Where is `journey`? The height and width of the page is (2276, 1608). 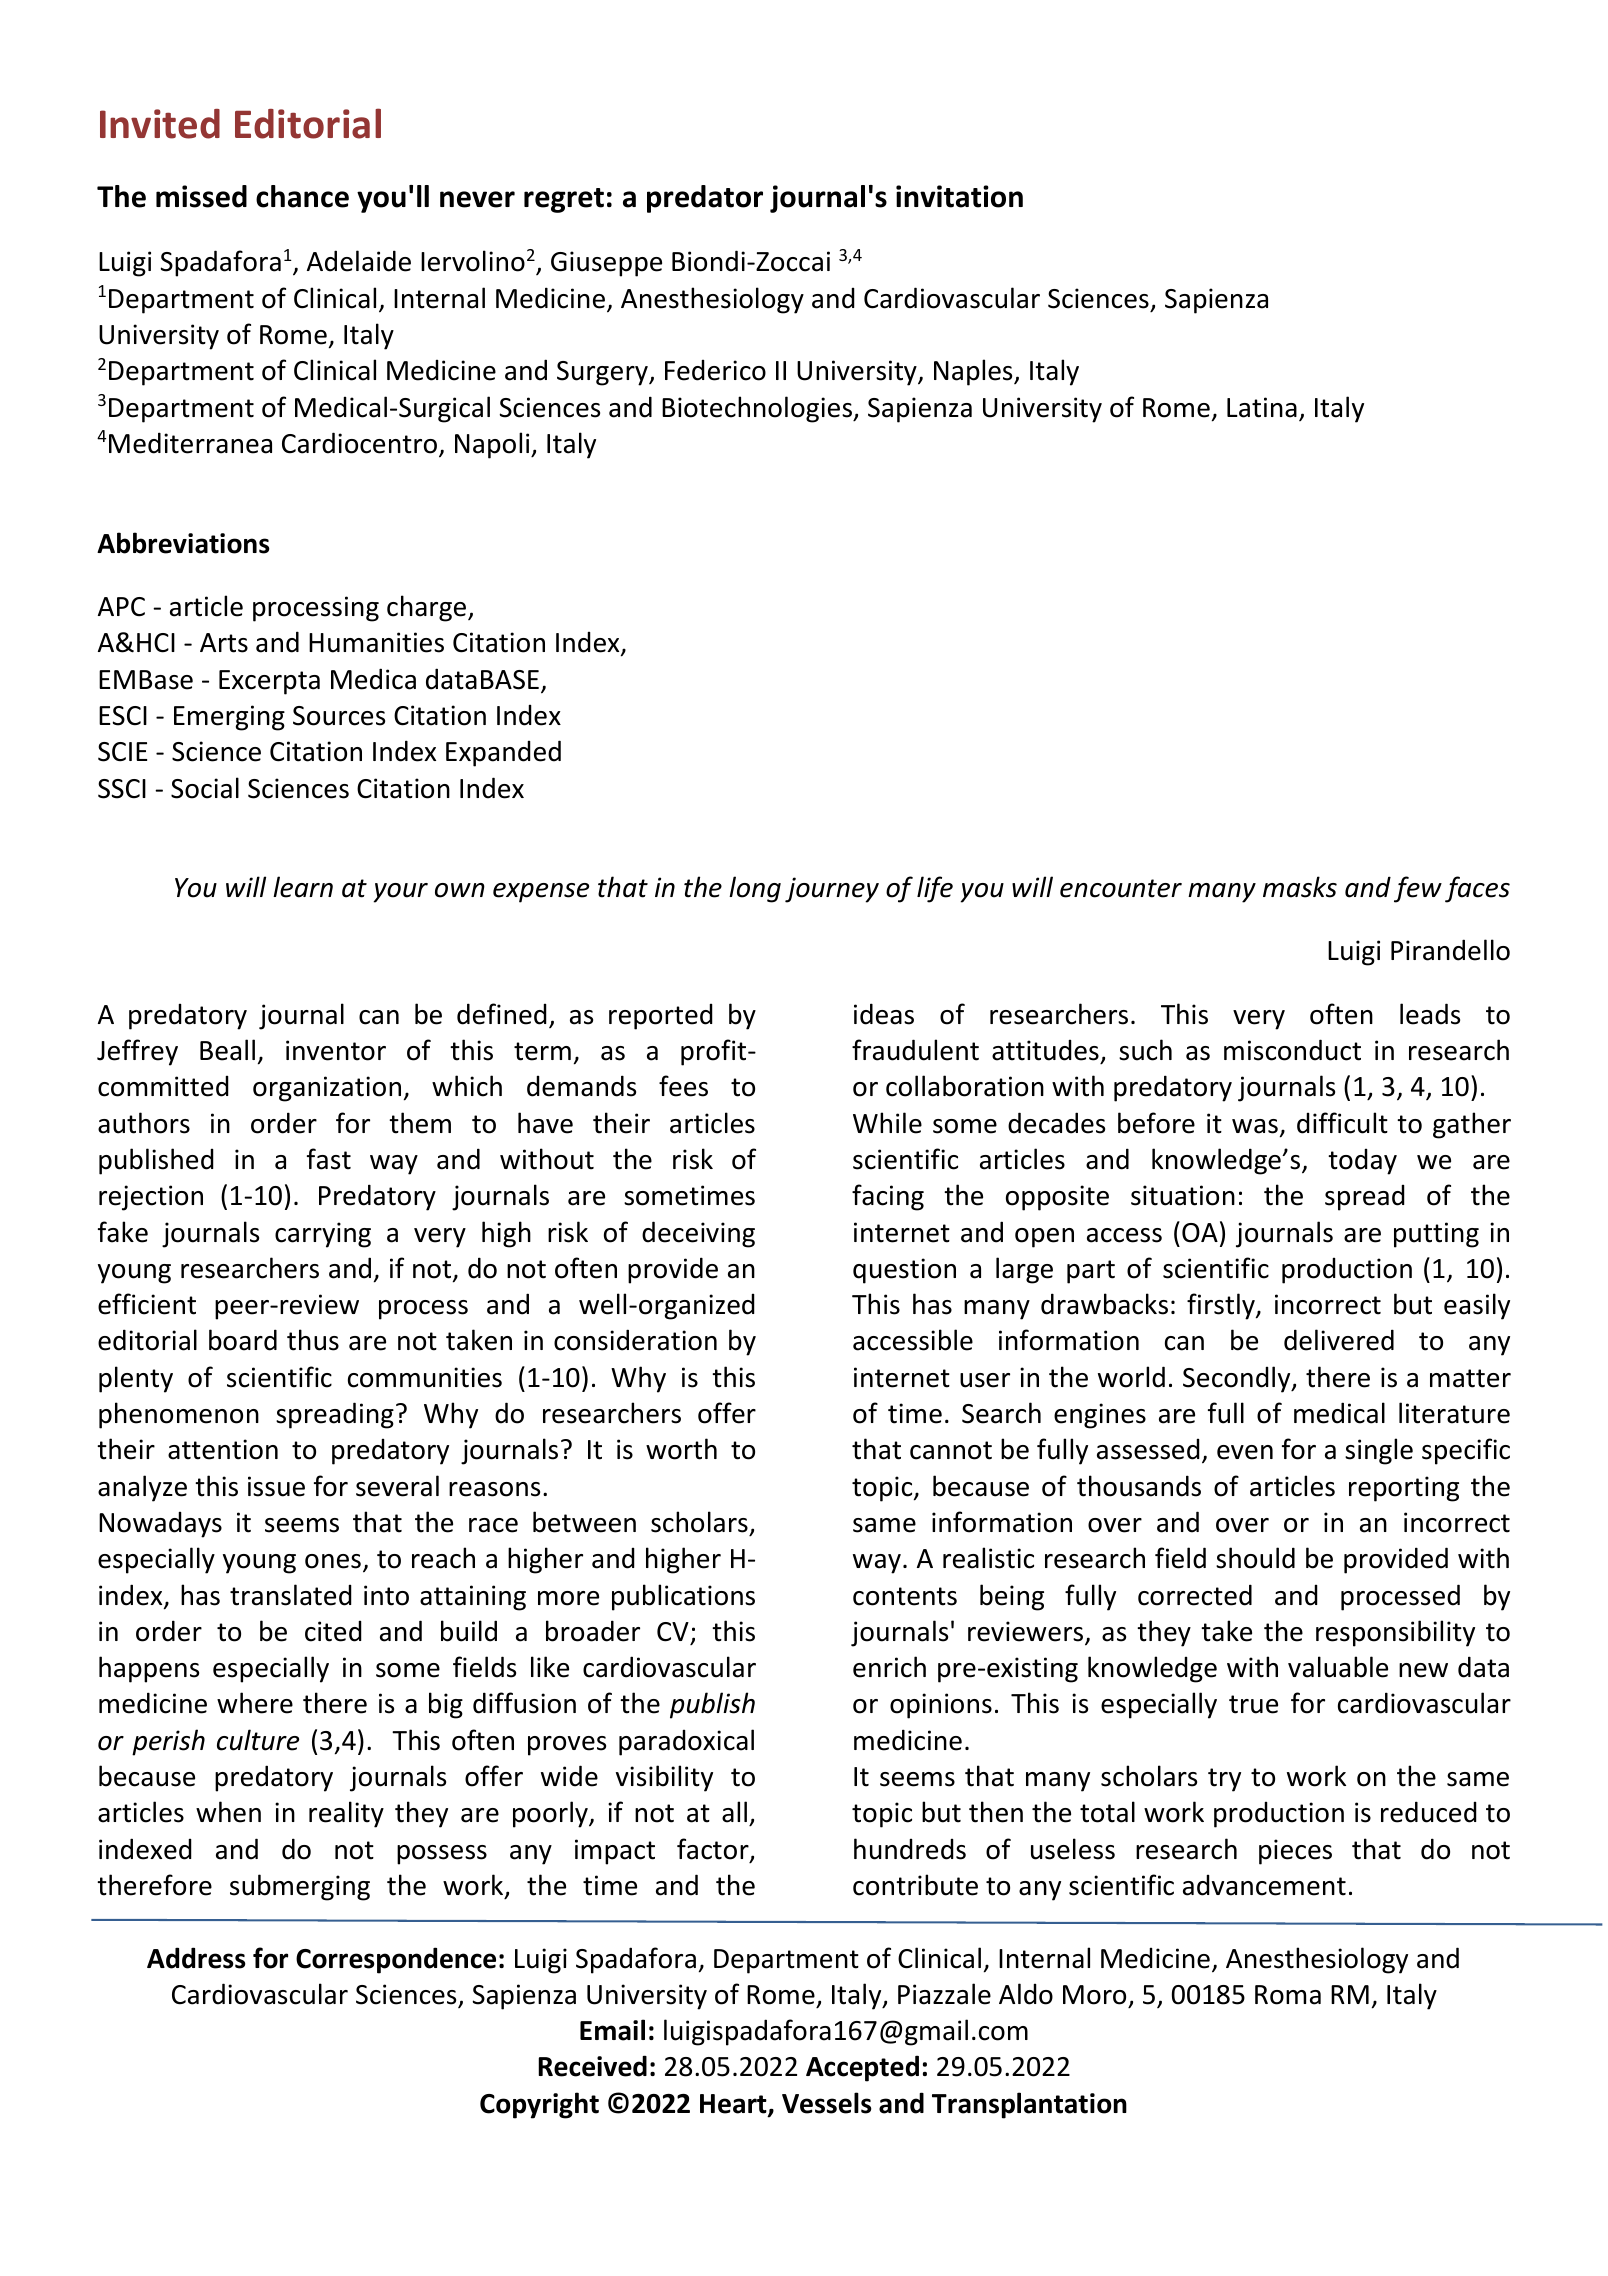
journey is located at coordinates (832, 890).
